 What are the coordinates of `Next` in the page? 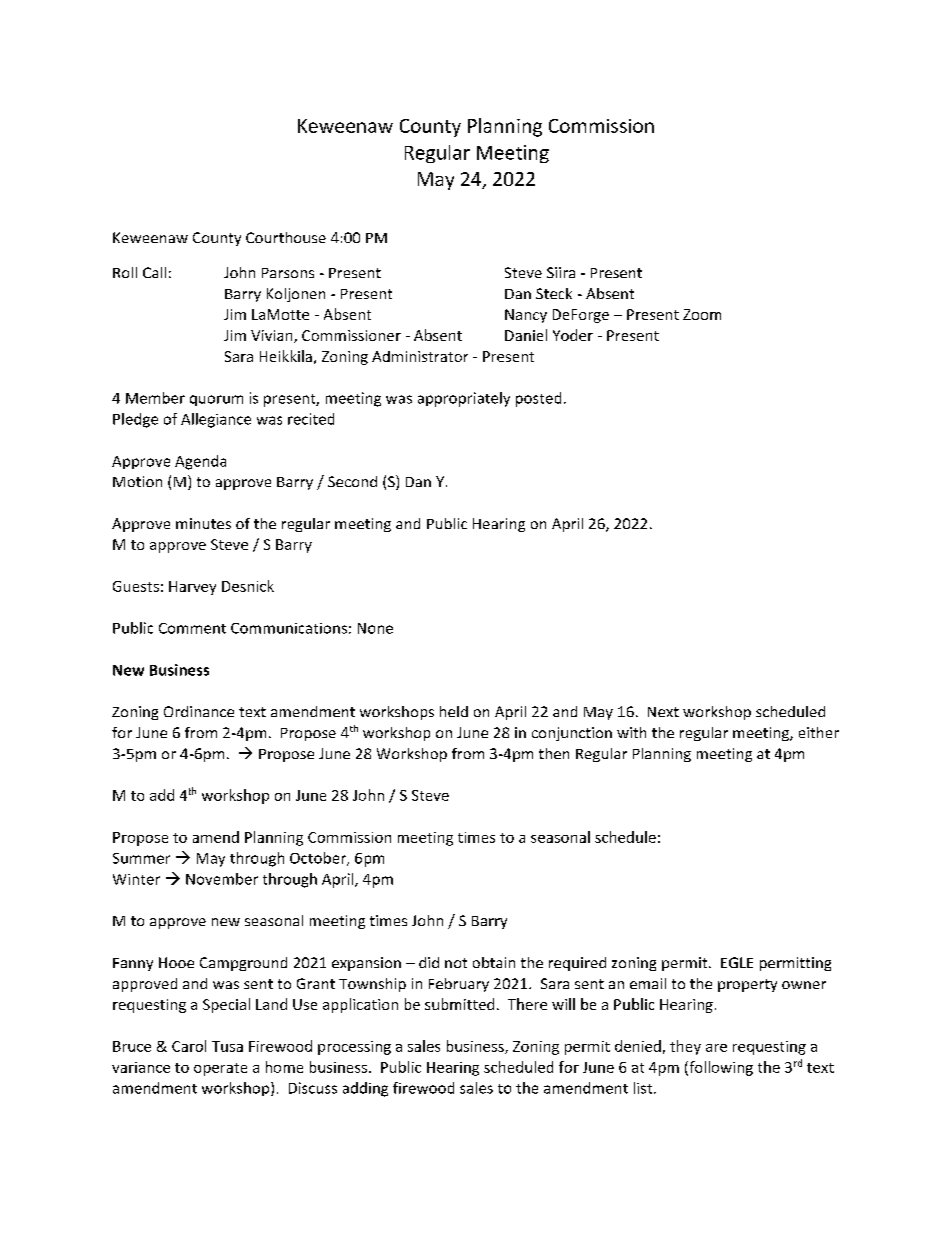 It's located at (663, 712).
